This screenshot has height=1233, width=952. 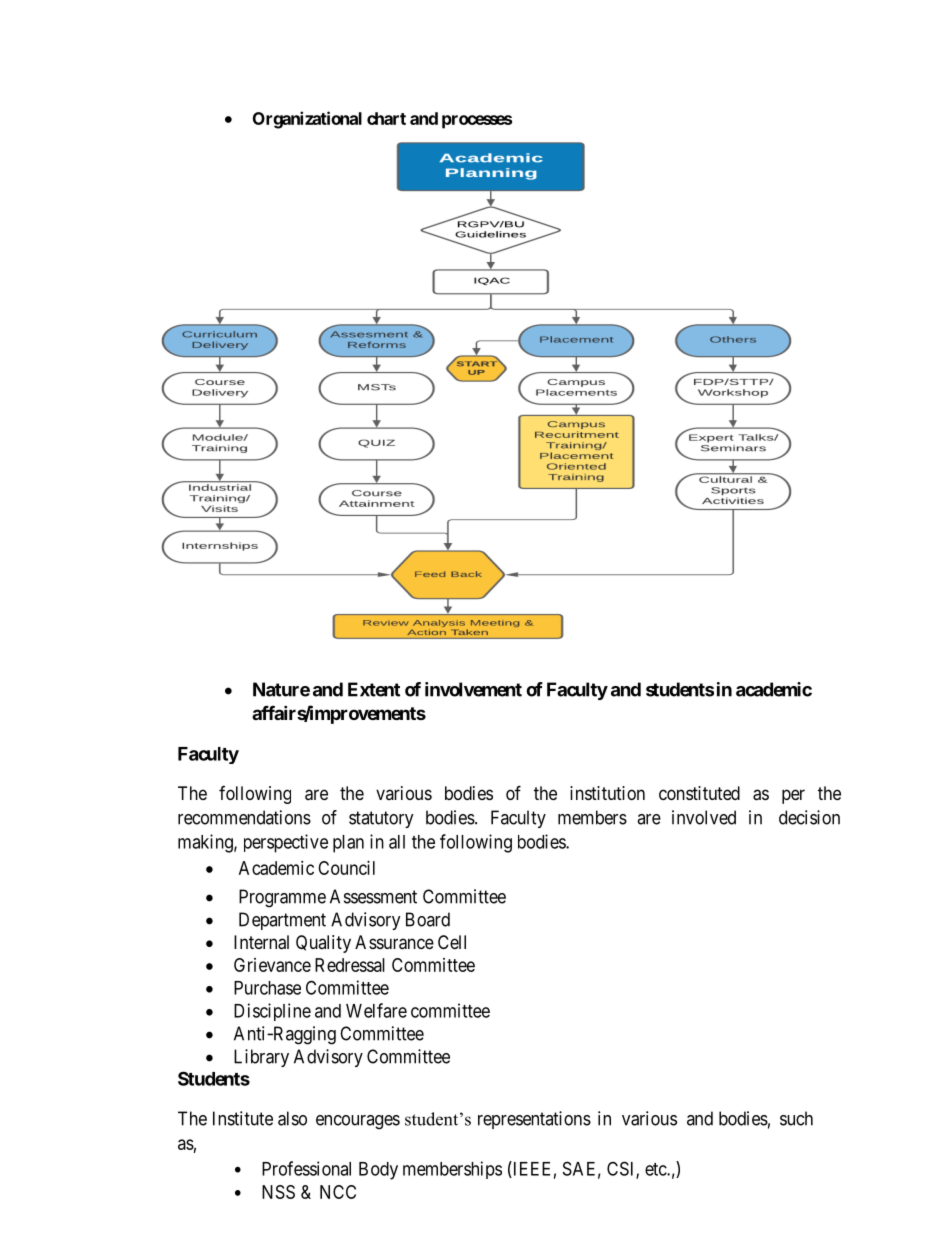 I want to click on Extent, so click(x=374, y=689).
